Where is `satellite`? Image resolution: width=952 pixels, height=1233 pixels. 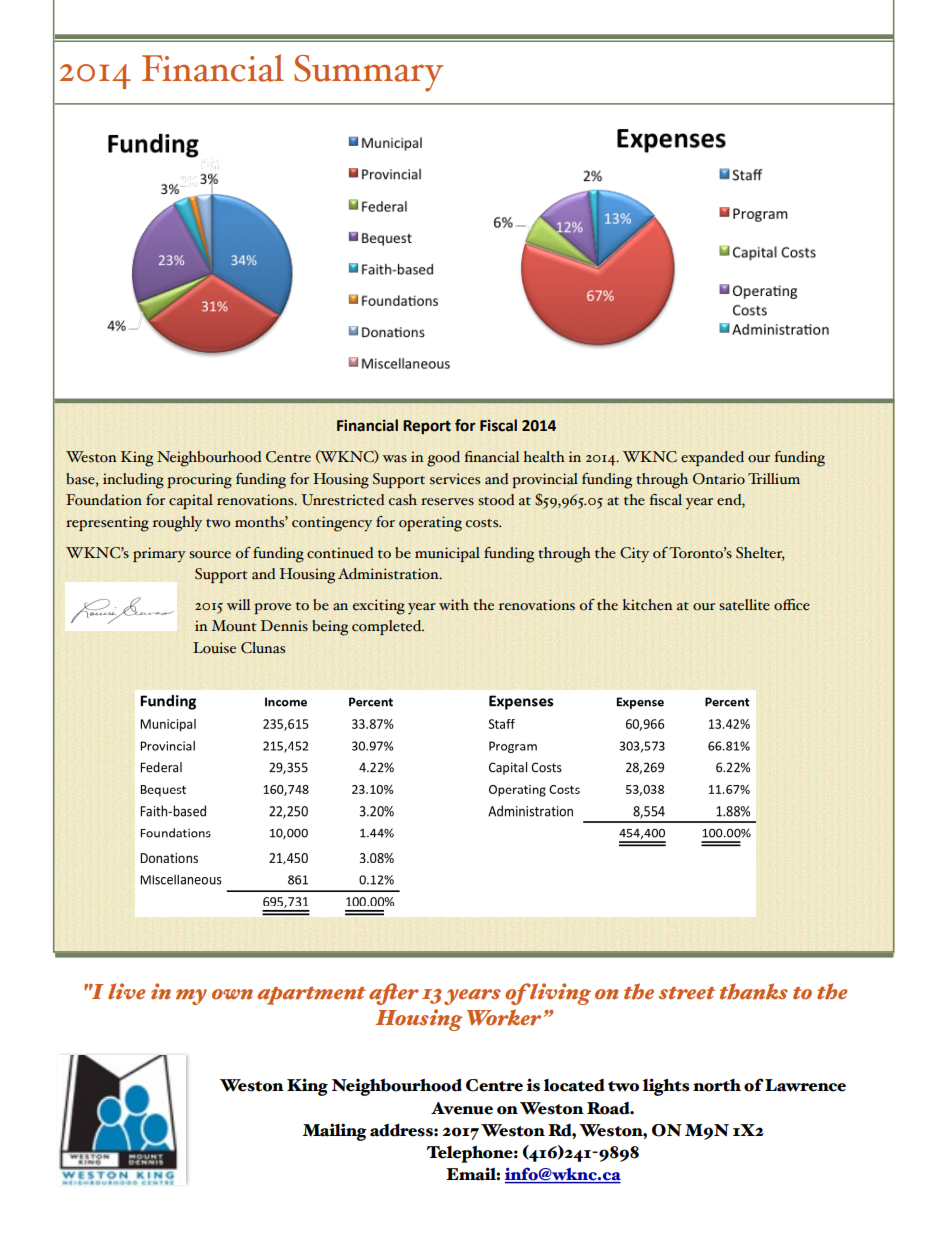
satellite is located at coordinates (744, 605).
